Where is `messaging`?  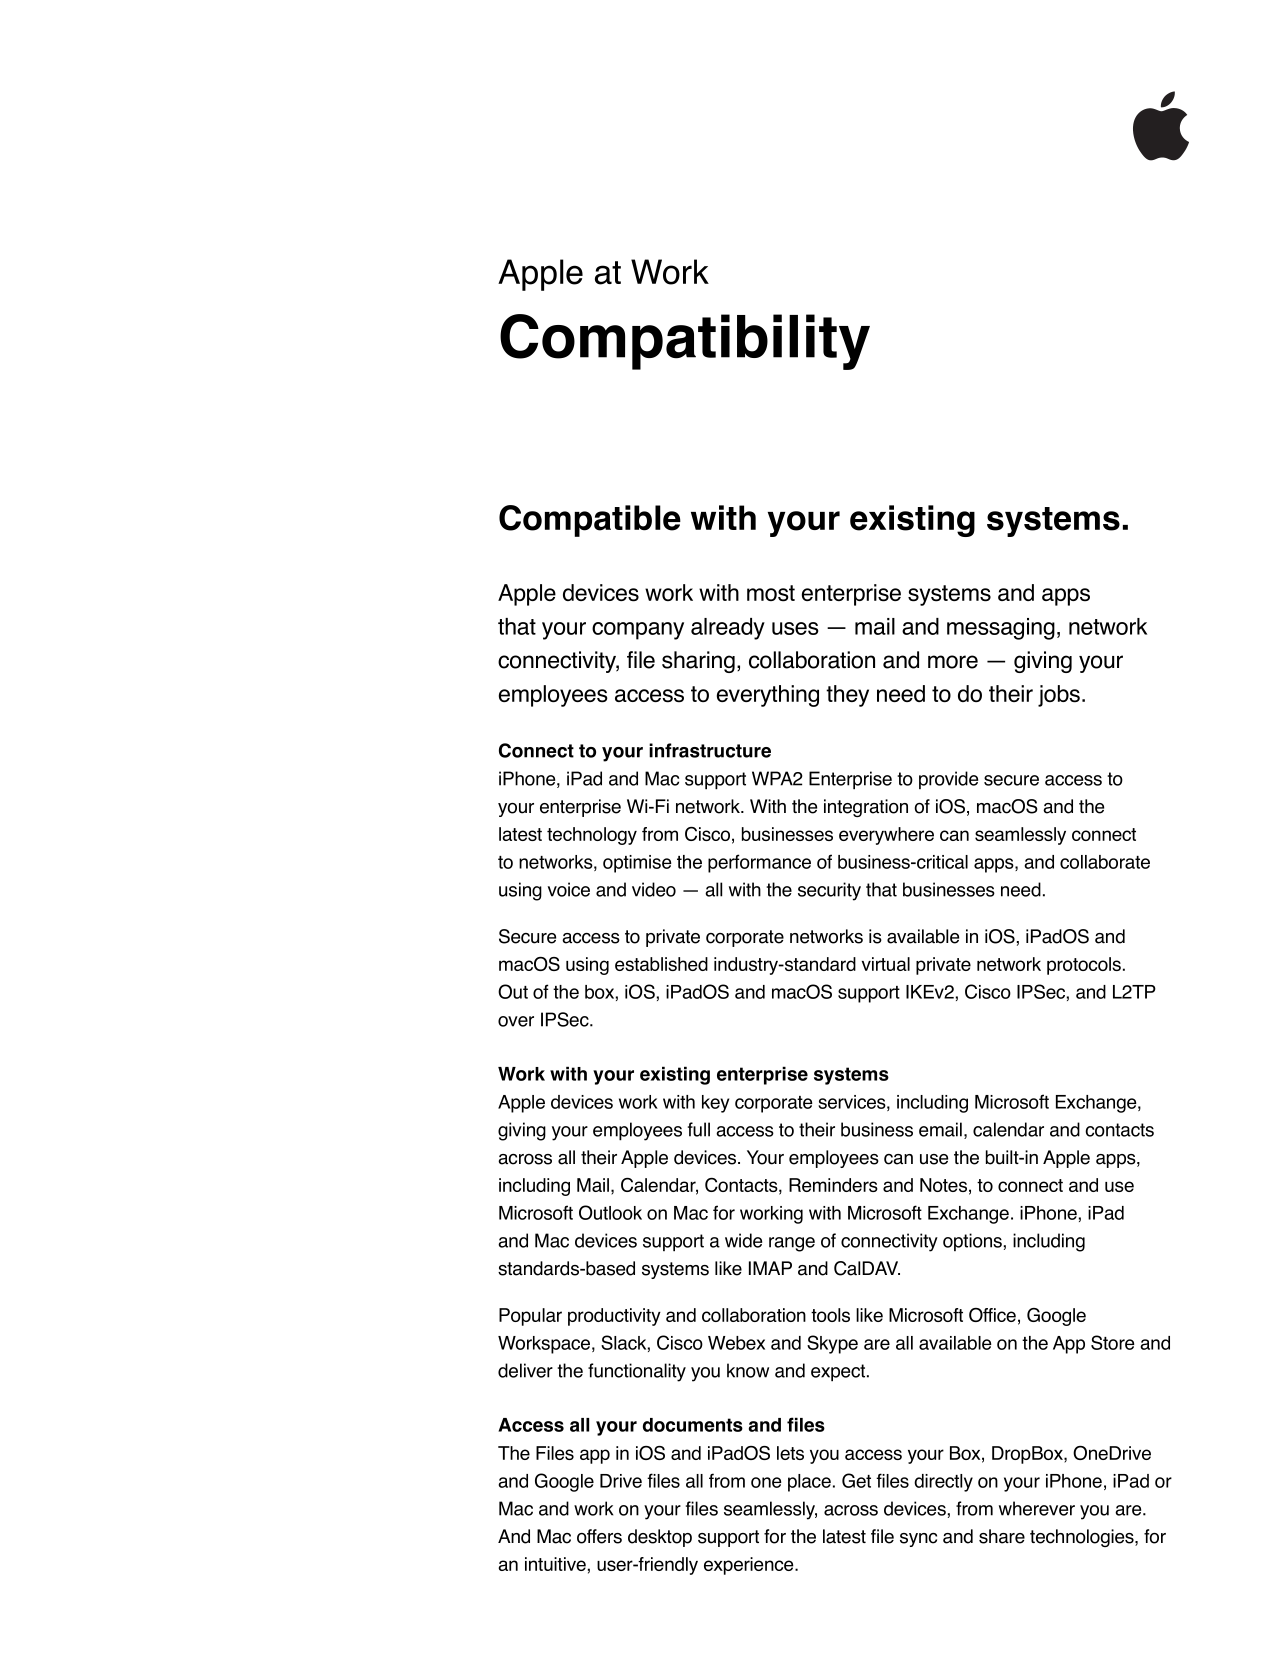 messaging is located at coordinates (1001, 629).
